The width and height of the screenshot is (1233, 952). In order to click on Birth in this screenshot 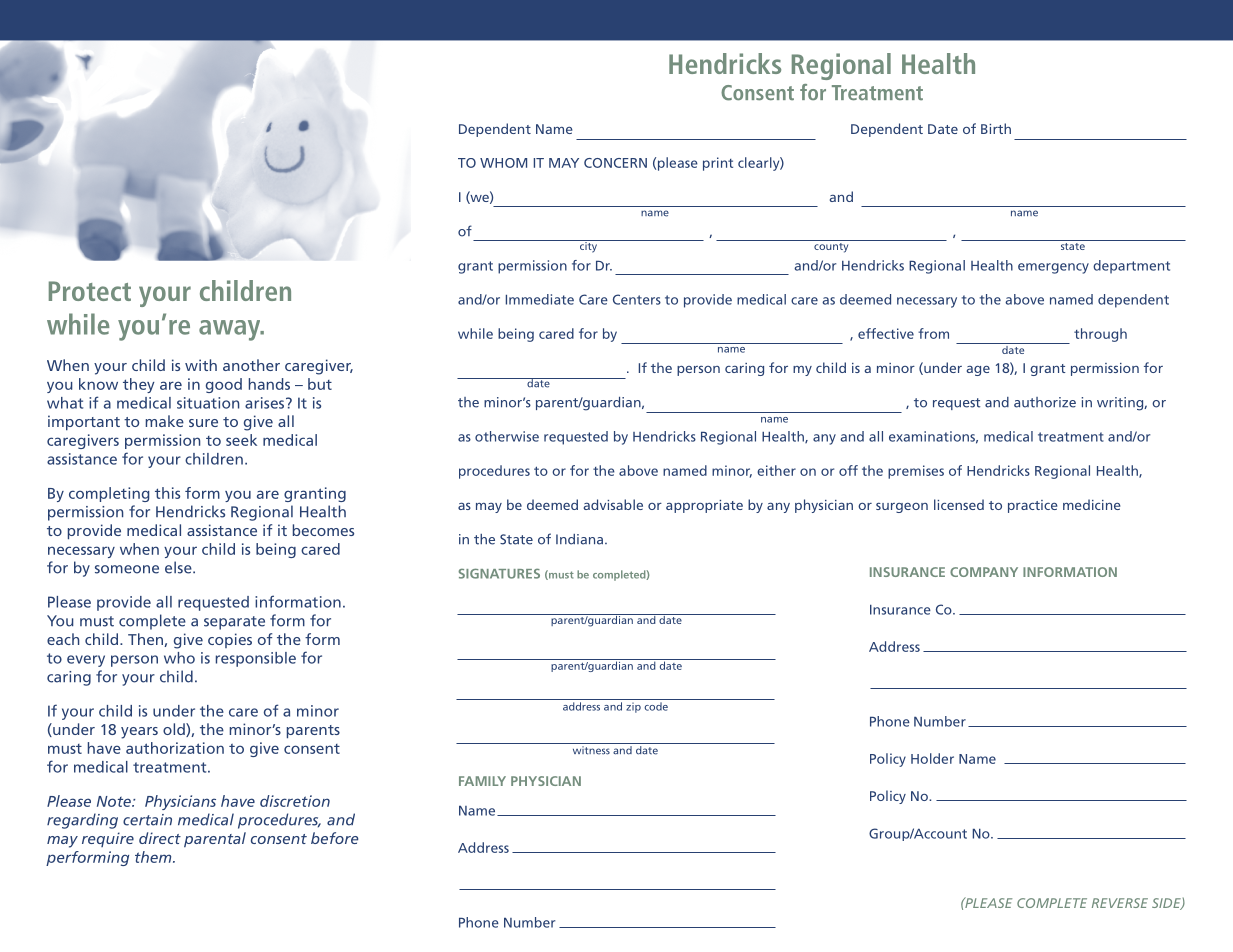, I will do `click(996, 128)`.
